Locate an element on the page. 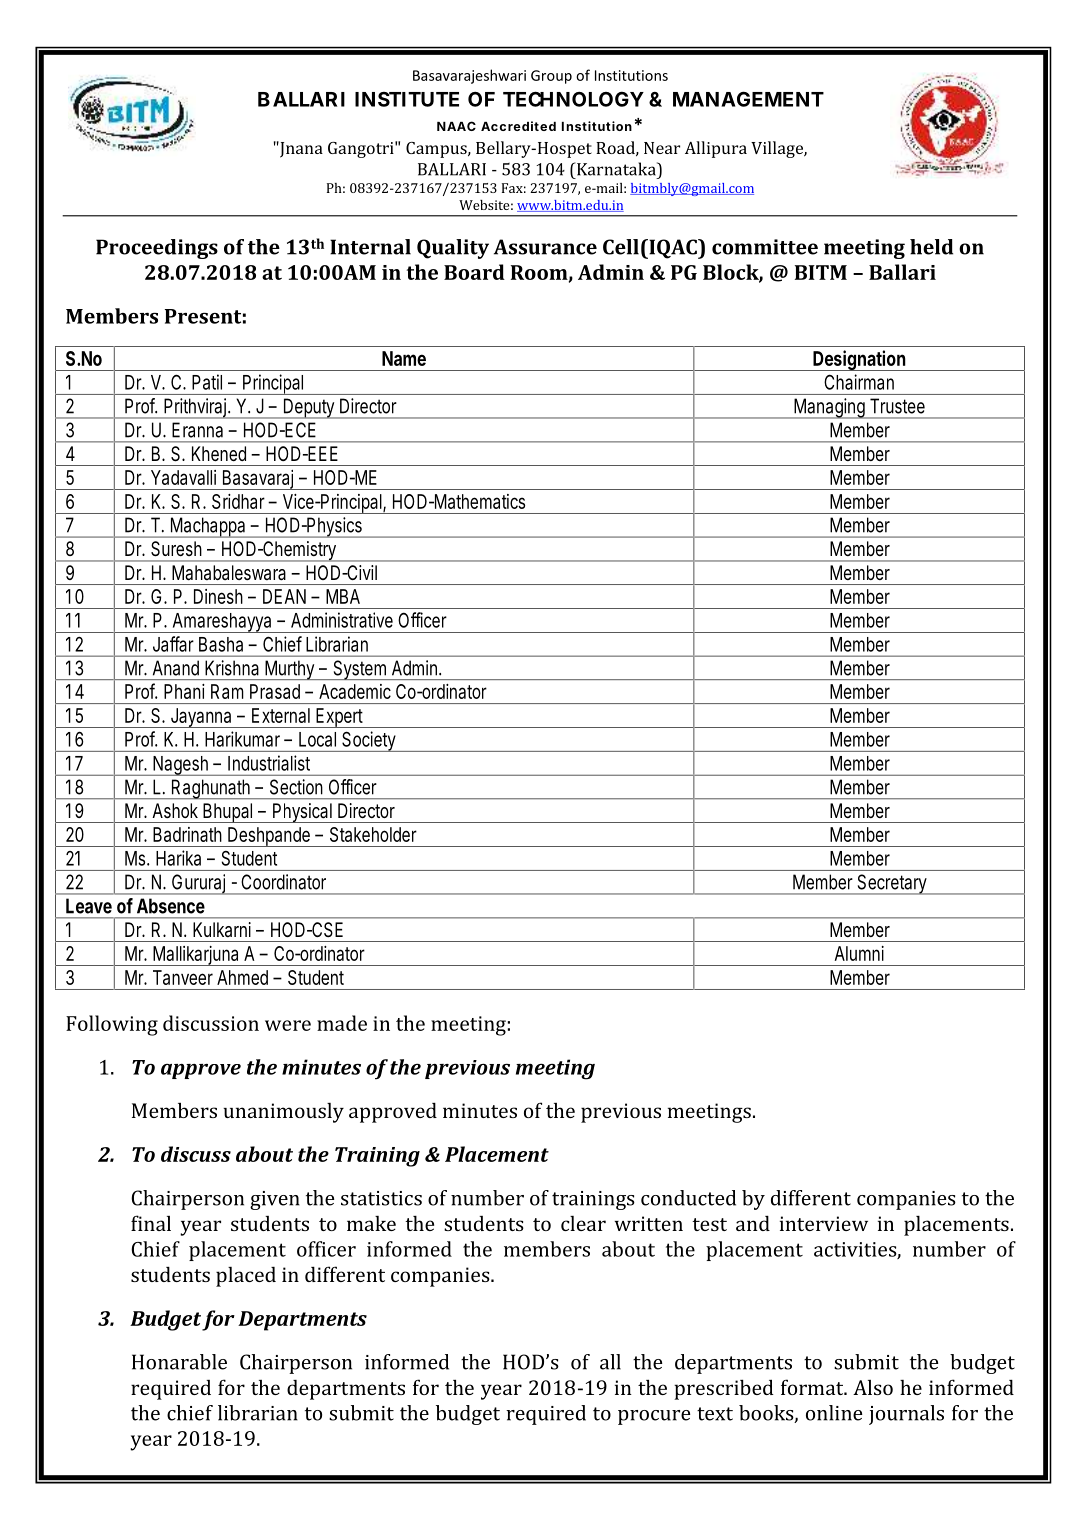  Managing is located at coordinates (831, 408).
